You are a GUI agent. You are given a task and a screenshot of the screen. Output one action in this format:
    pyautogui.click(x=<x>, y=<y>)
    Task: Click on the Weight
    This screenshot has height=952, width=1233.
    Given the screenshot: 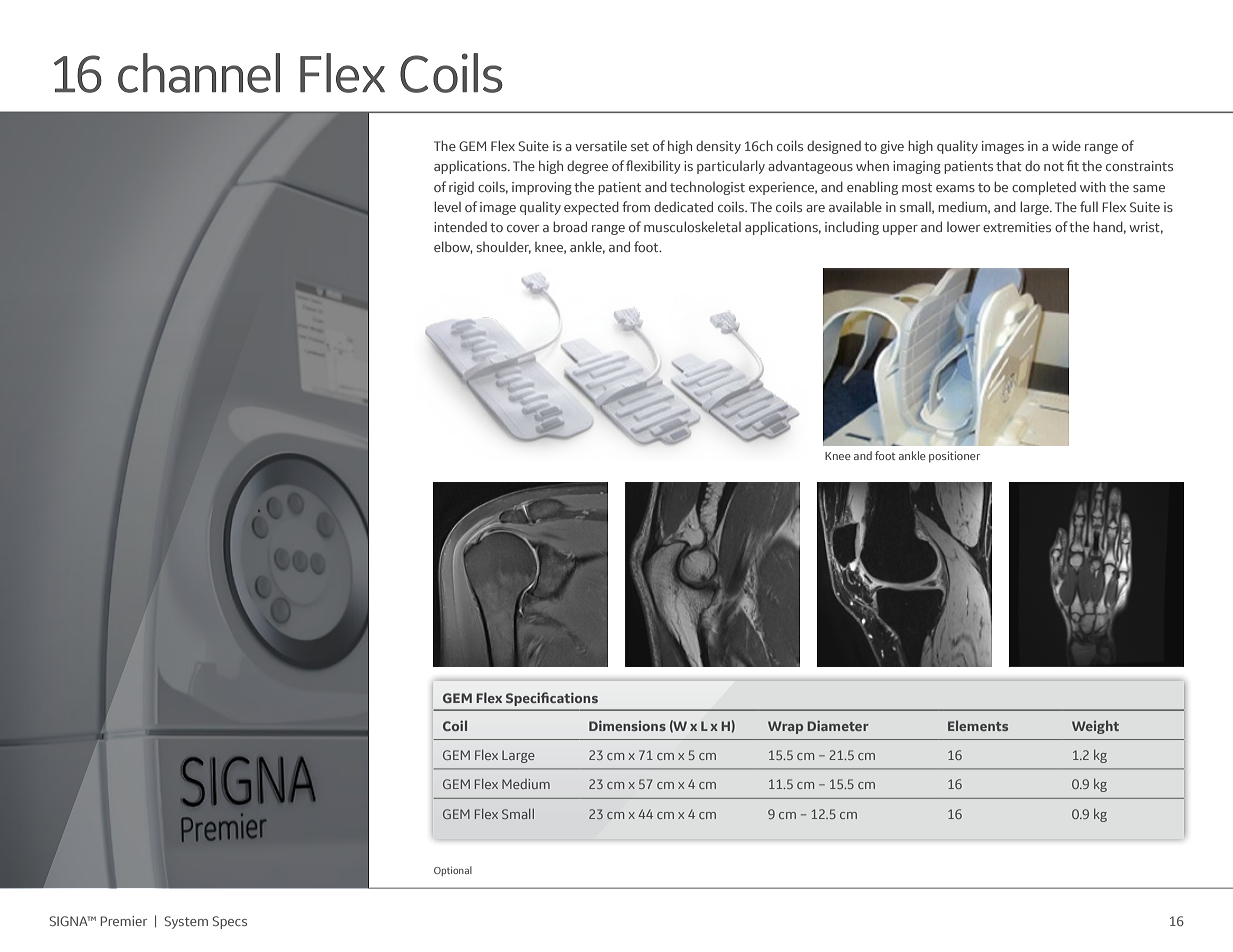 What is the action you would take?
    pyautogui.click(x=1095, y=727)
